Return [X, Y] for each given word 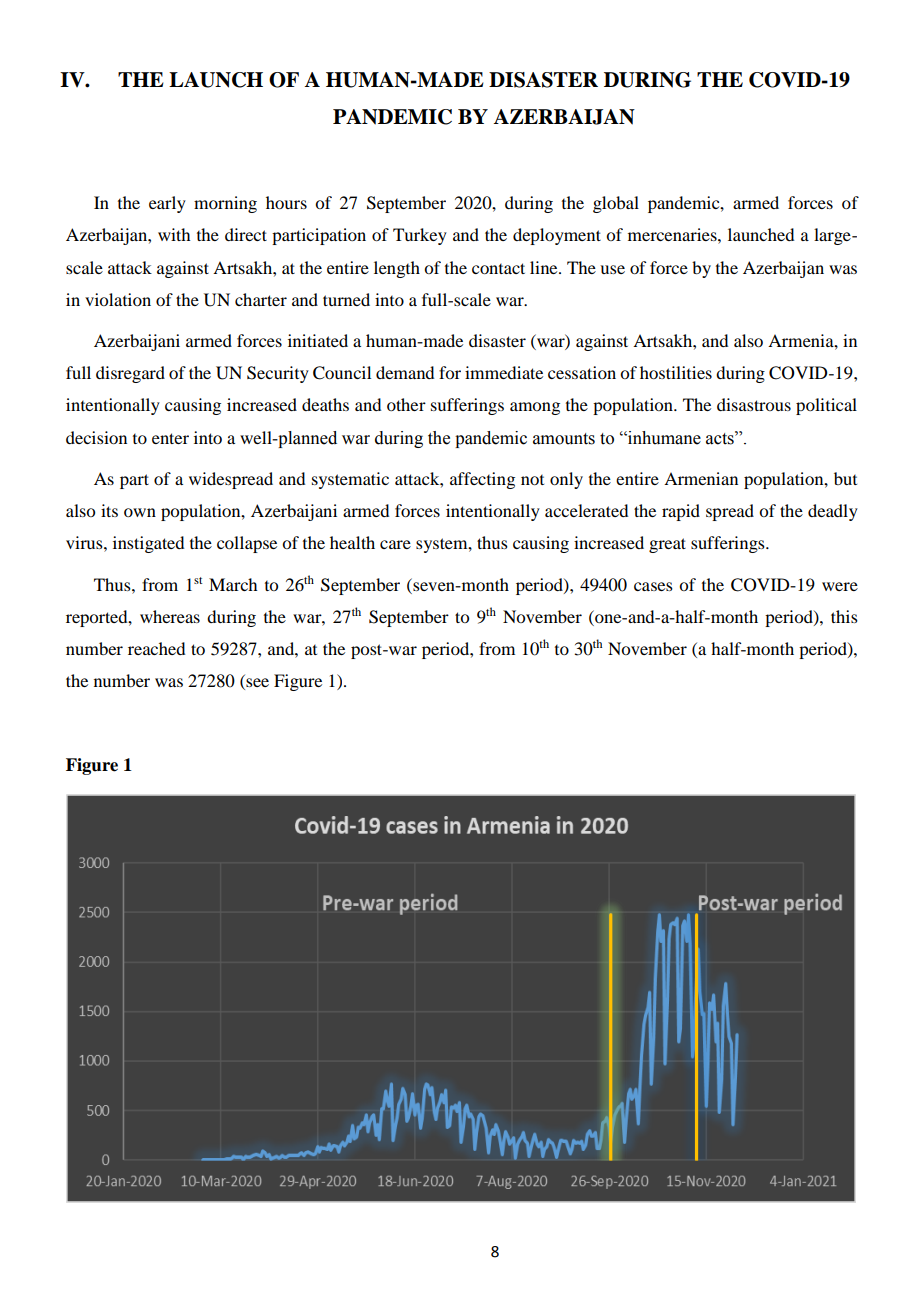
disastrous [754, 404]
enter [170, 438]
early [167, 204]
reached [156, 648]
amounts [564, 439]
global [616, 204]
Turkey [420, 236]
